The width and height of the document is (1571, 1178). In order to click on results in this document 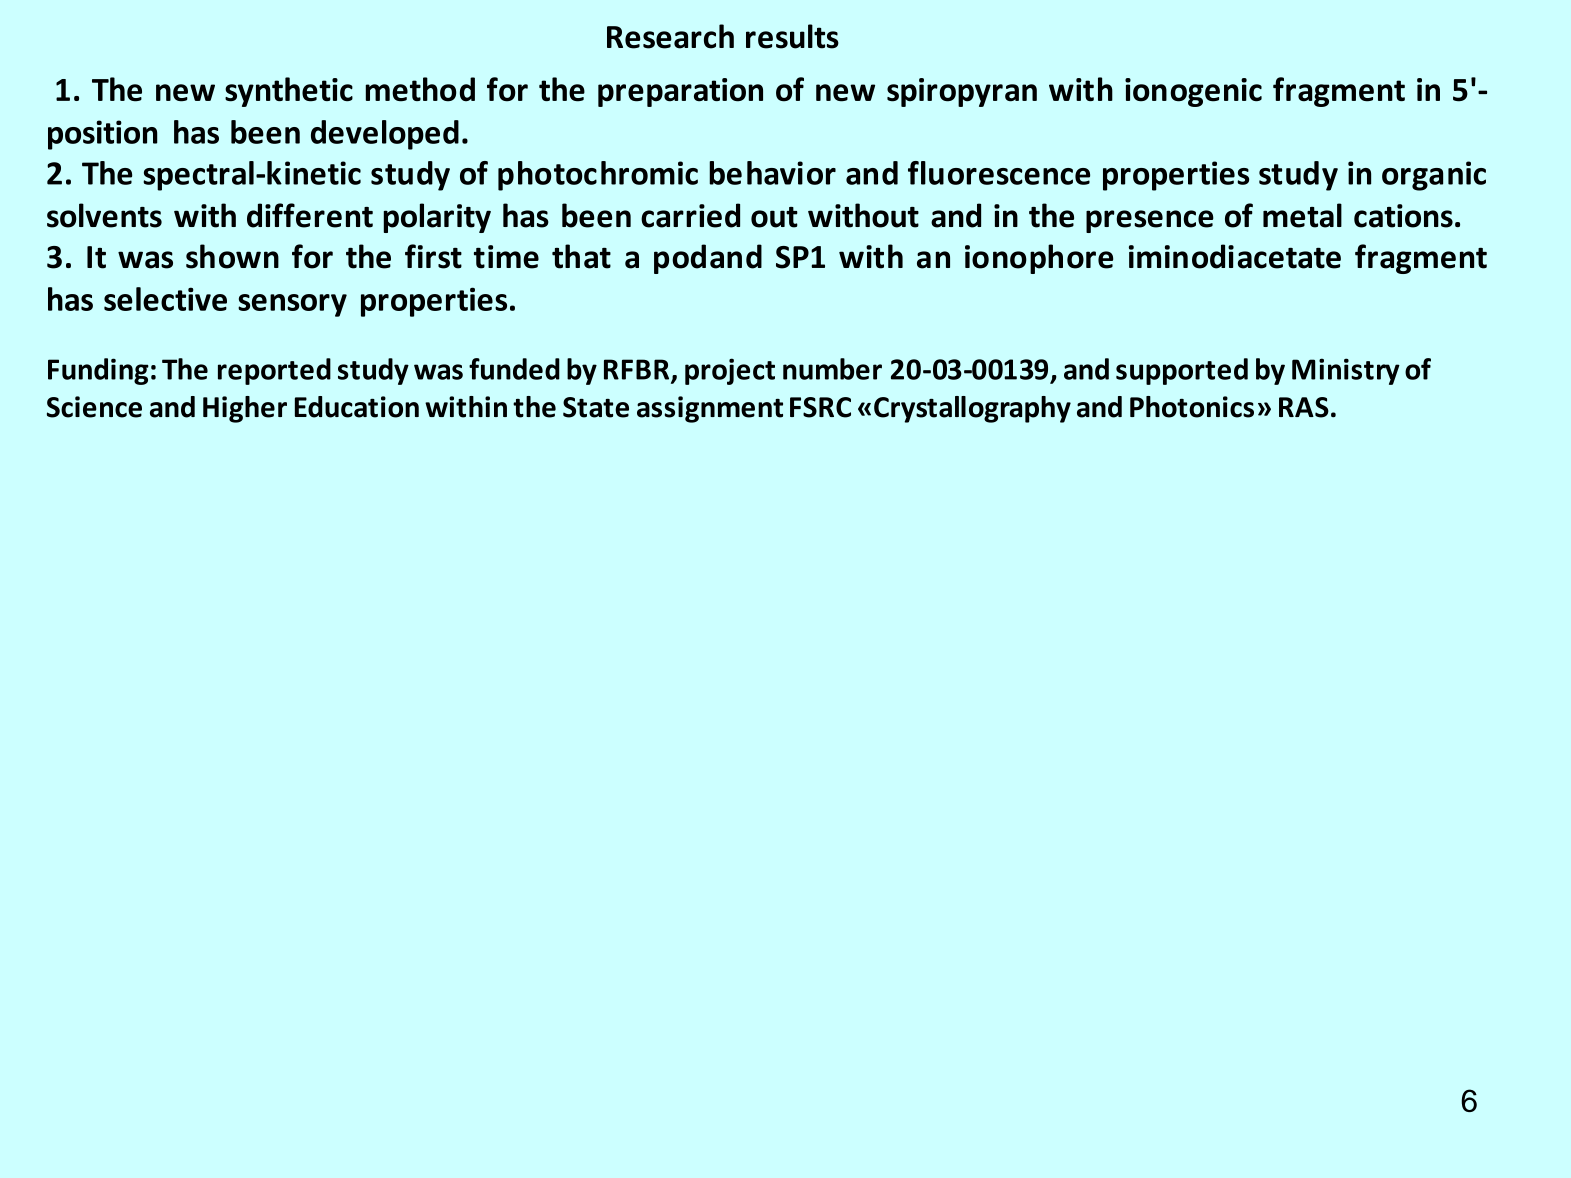, I will do `click(792, 36)`.
